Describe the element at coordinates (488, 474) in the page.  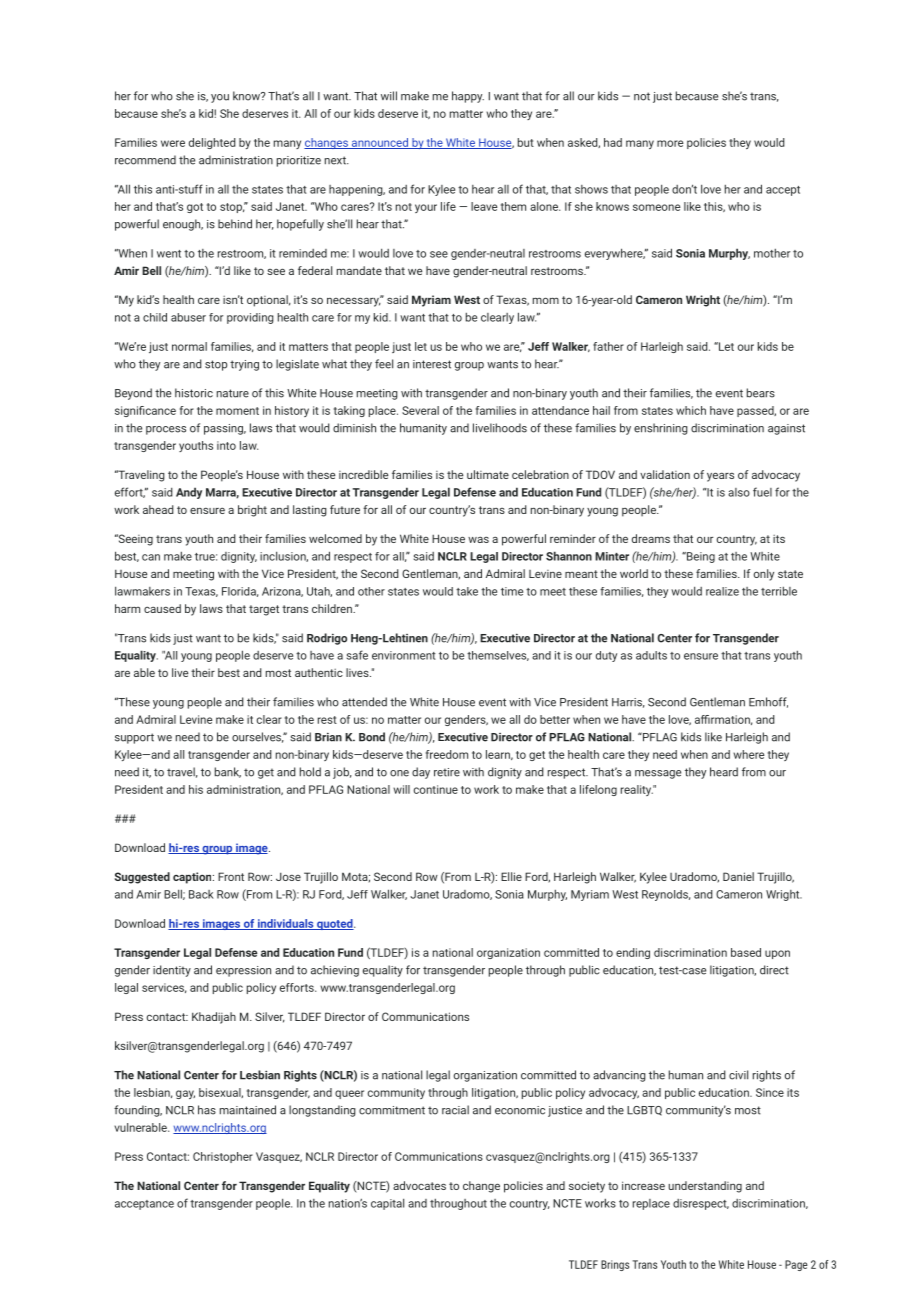
I see `ultimate` at that location.
